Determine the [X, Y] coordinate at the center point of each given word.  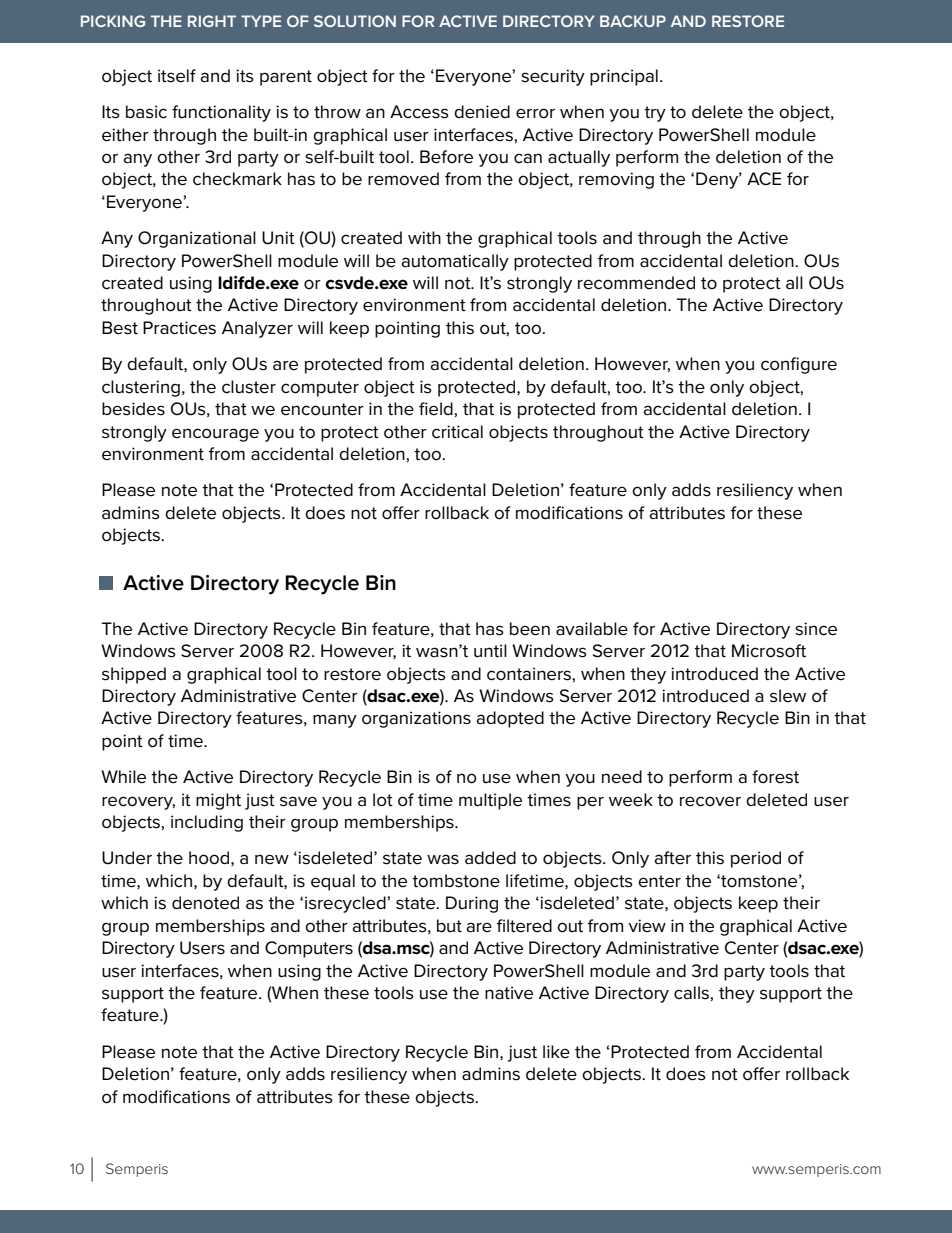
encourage [215, 435]
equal [333, 882]
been [530, 629]
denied [482, 112]
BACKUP [633, 21]
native [509, 993]
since [816, 629]
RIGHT [212, 21]
